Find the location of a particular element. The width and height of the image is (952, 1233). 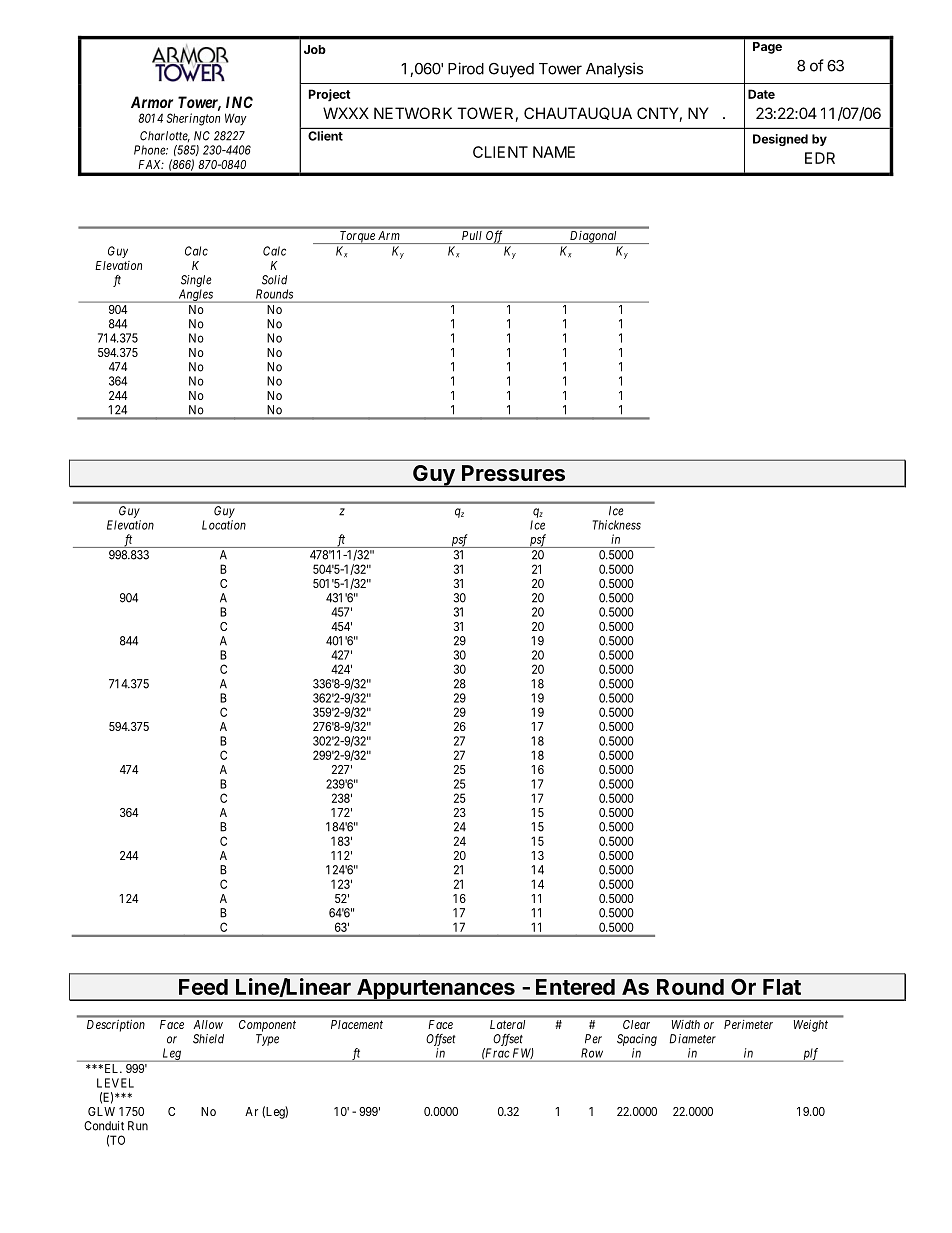

Pressures is located at coordinates (513, 473).
